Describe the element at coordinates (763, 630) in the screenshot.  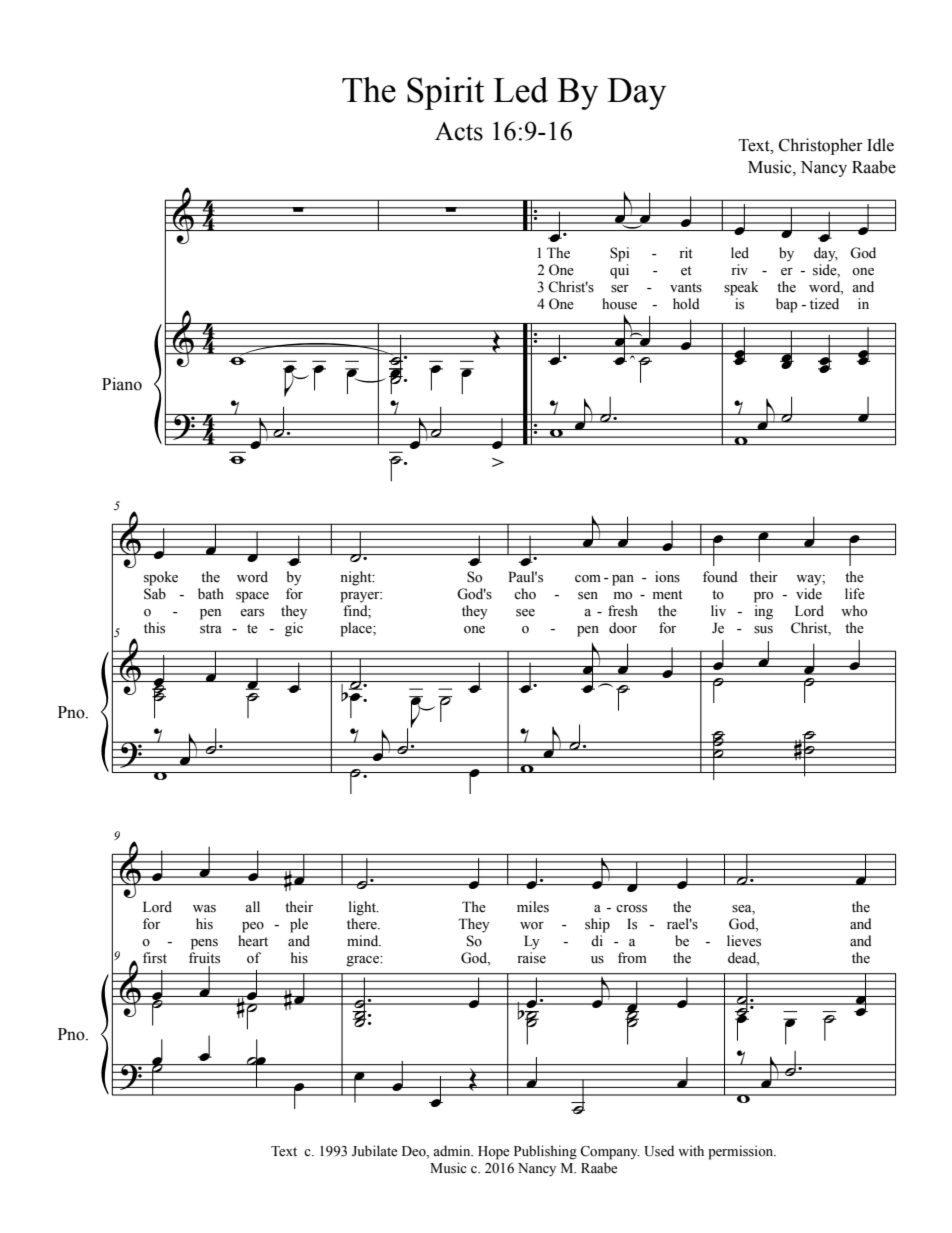
I see `sus` at that location.
